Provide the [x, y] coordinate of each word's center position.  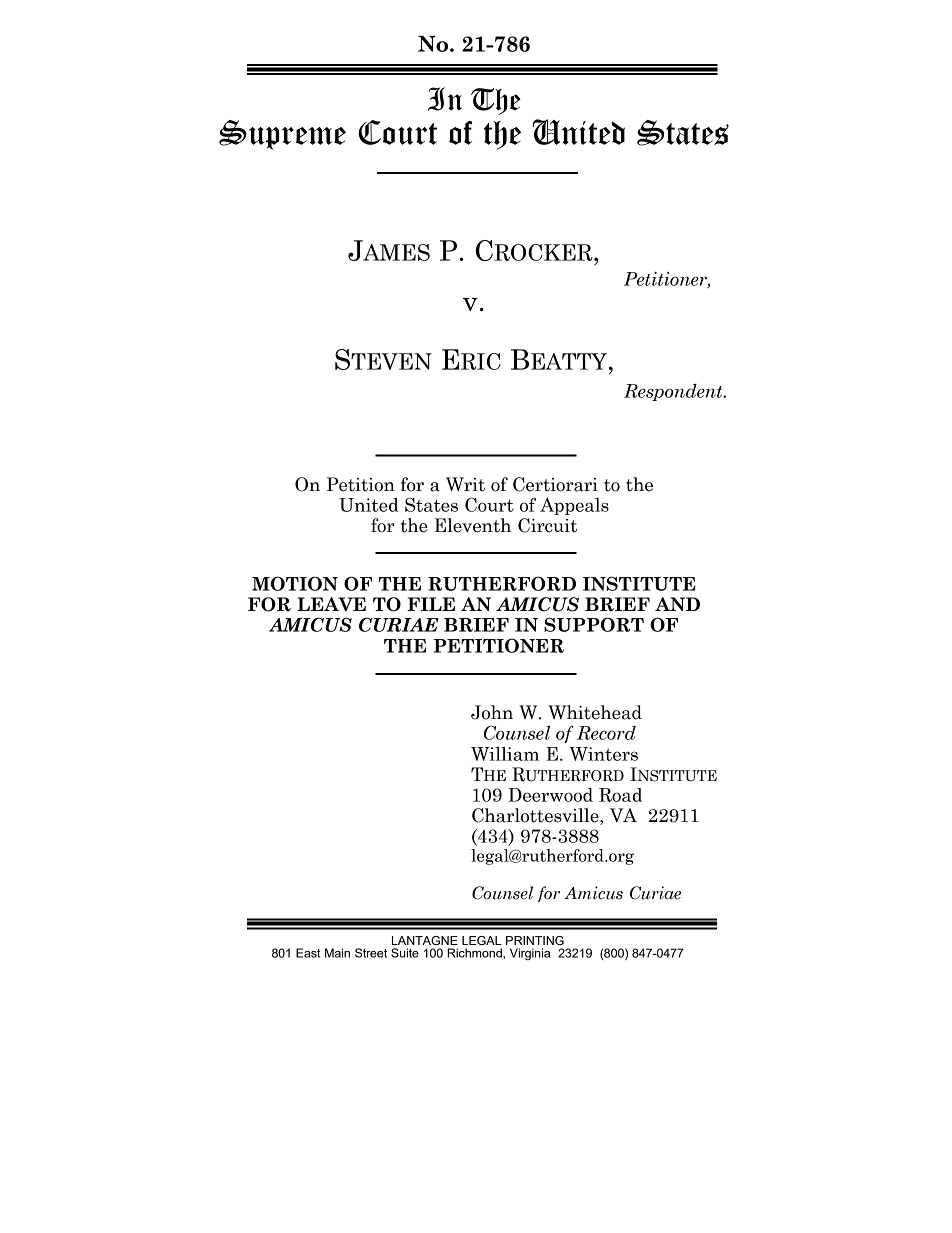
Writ [465, 484]
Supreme [282, 135]
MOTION [295, 583]
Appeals [574, 506]
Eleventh [473, 525]
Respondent [674, 392]
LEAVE [331, 604]
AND [677, 604]
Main [337, 953]
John [492, 712]
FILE [431, 604]
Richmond [475, 953]
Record [606, 733]
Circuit [547, 525]
